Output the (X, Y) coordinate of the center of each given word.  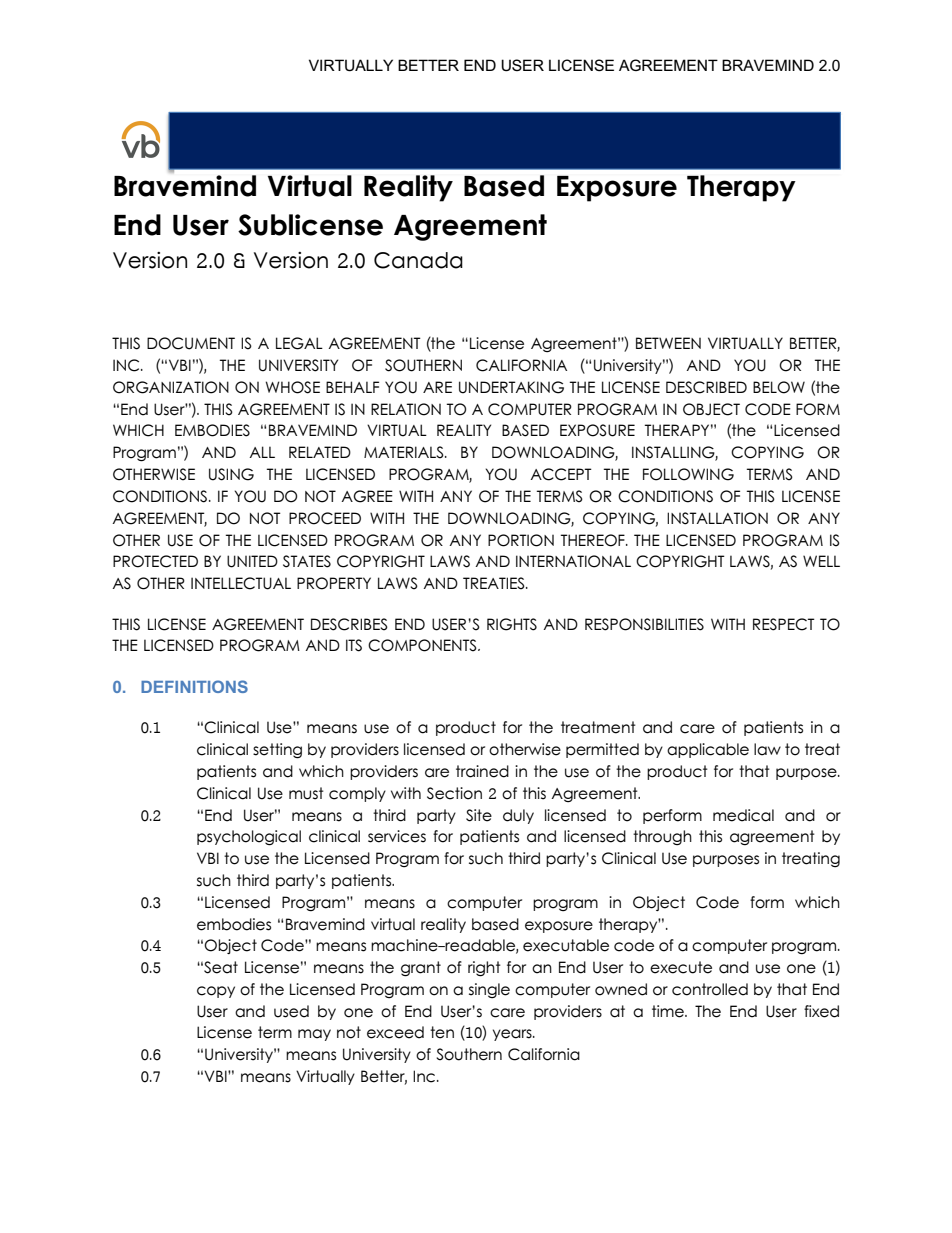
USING (231, 474)
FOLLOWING (688, 474)
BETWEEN (668, 343)
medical (743, 815)
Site (479, 815)
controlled (710, 989)
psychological (249, 838)
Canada (418, 260)
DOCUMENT (191, 343)
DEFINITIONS (194, 686)
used (291, 1011)
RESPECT (784, 624)
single (489, 990)
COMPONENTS (423, 645)
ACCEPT (561, 474)
